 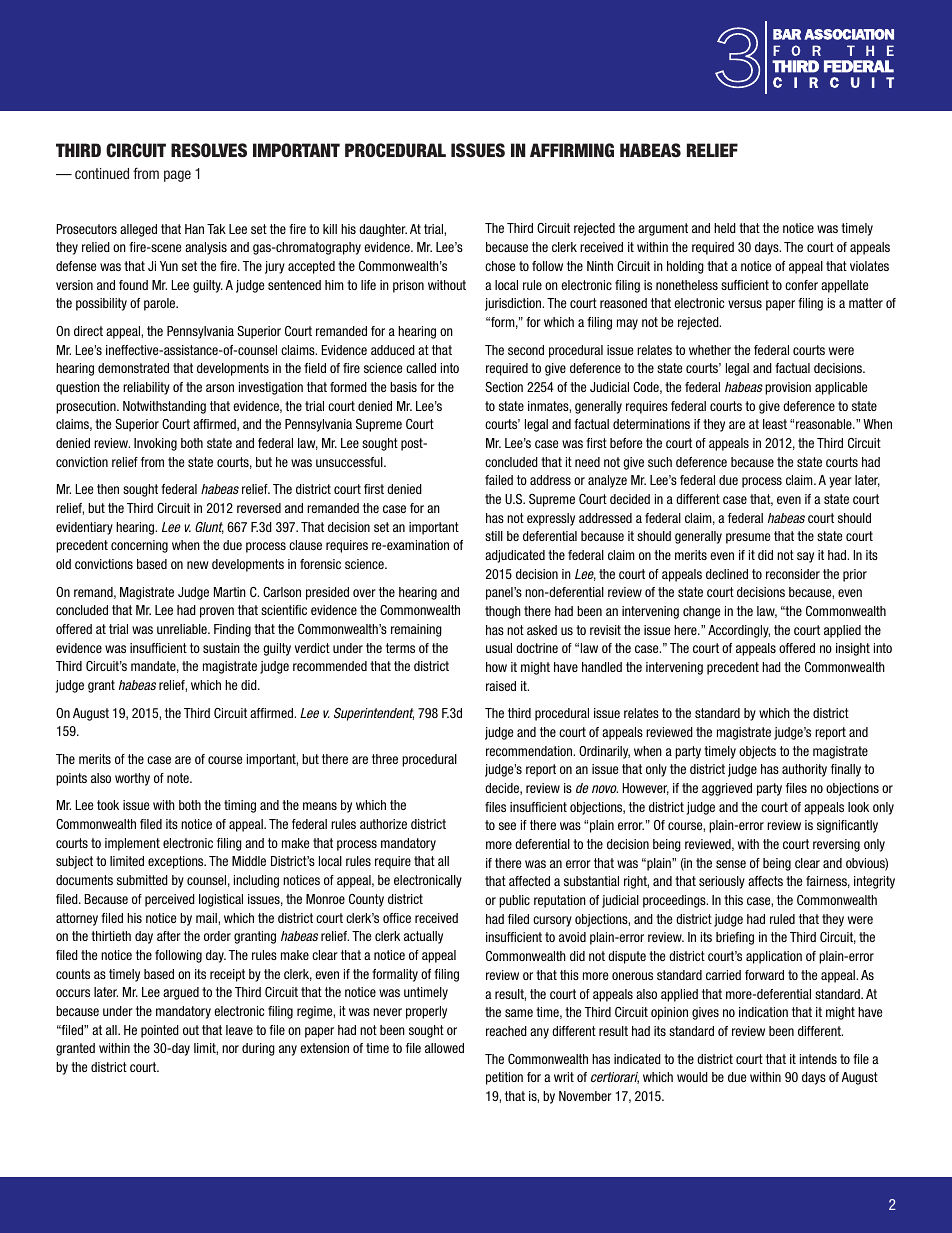 What do you see at coordinates (183, 629) in the document?
I see `unreliable` at bounding box center [183, 629].
